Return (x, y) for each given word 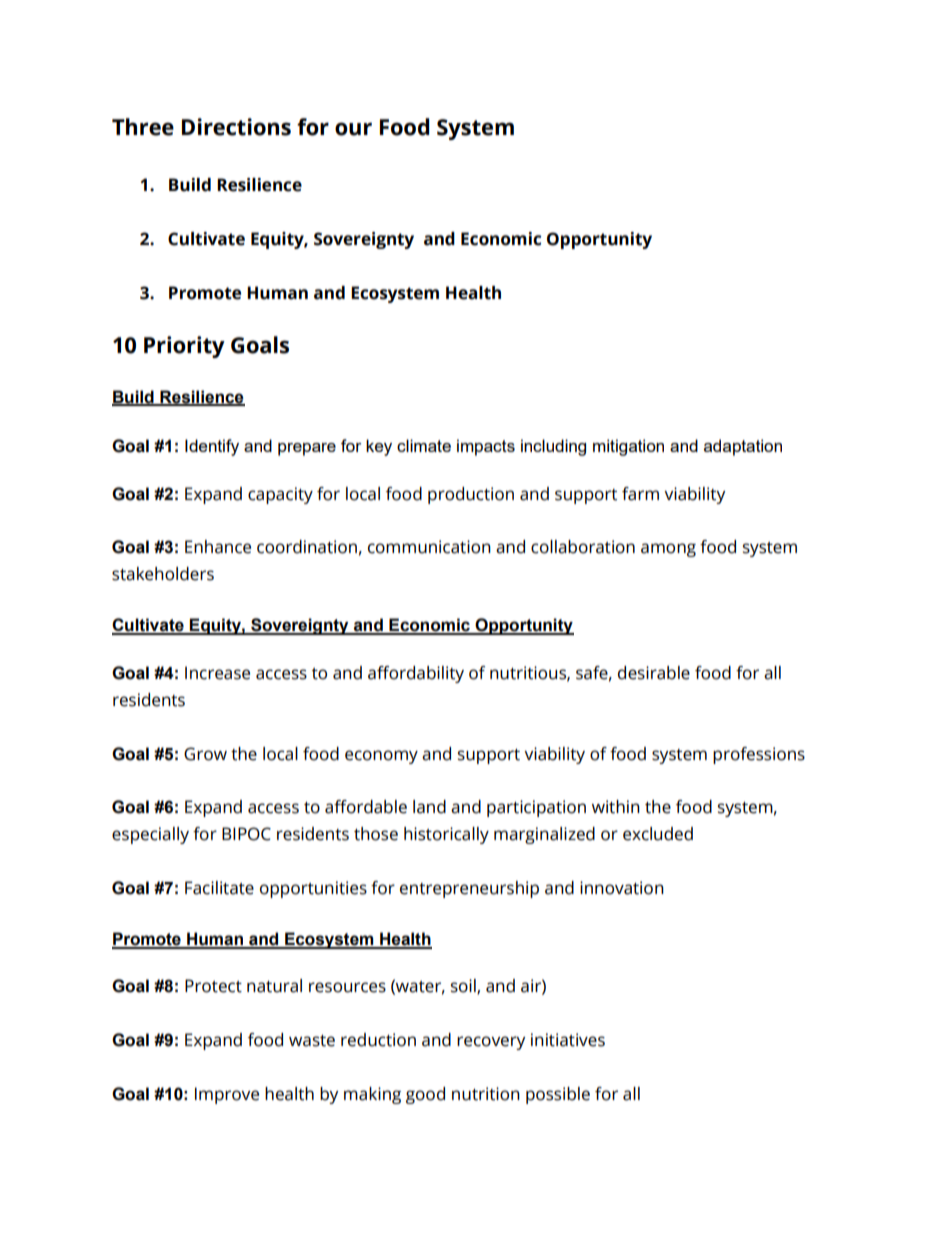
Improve (227, 1095)
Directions (236, 127)
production (471, 495)
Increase (217, 673)
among (668, 550)
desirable (654, 673)
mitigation (628, 447)
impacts (486, 447)
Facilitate (219, 888)
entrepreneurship (469, 889)
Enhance (218, 547)
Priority (184, 347)
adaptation (743, 447)
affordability (416, 674)
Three (143, 127)
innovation (622, 888)
